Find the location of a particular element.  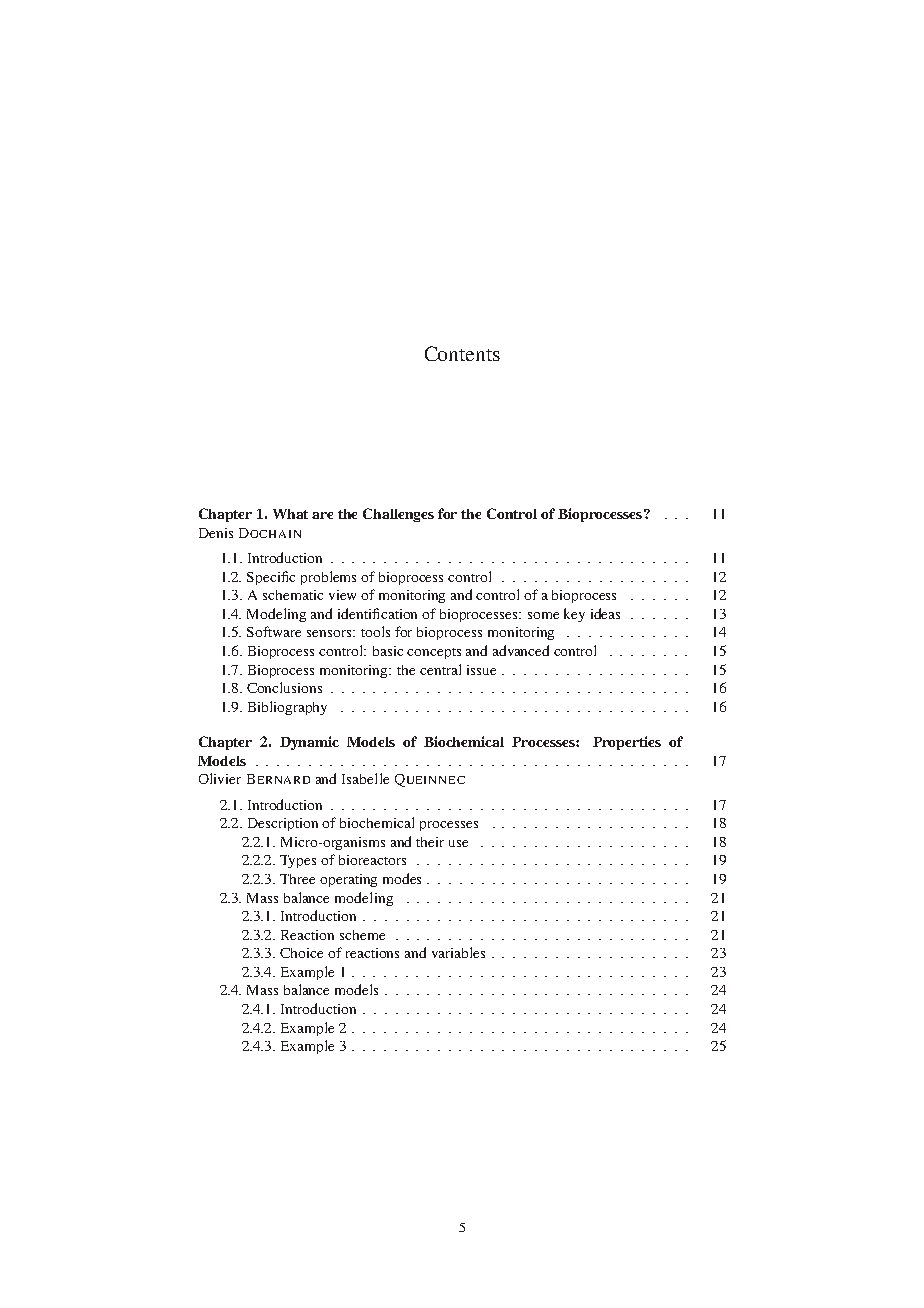

Description is located at coordinates (283, 824).
